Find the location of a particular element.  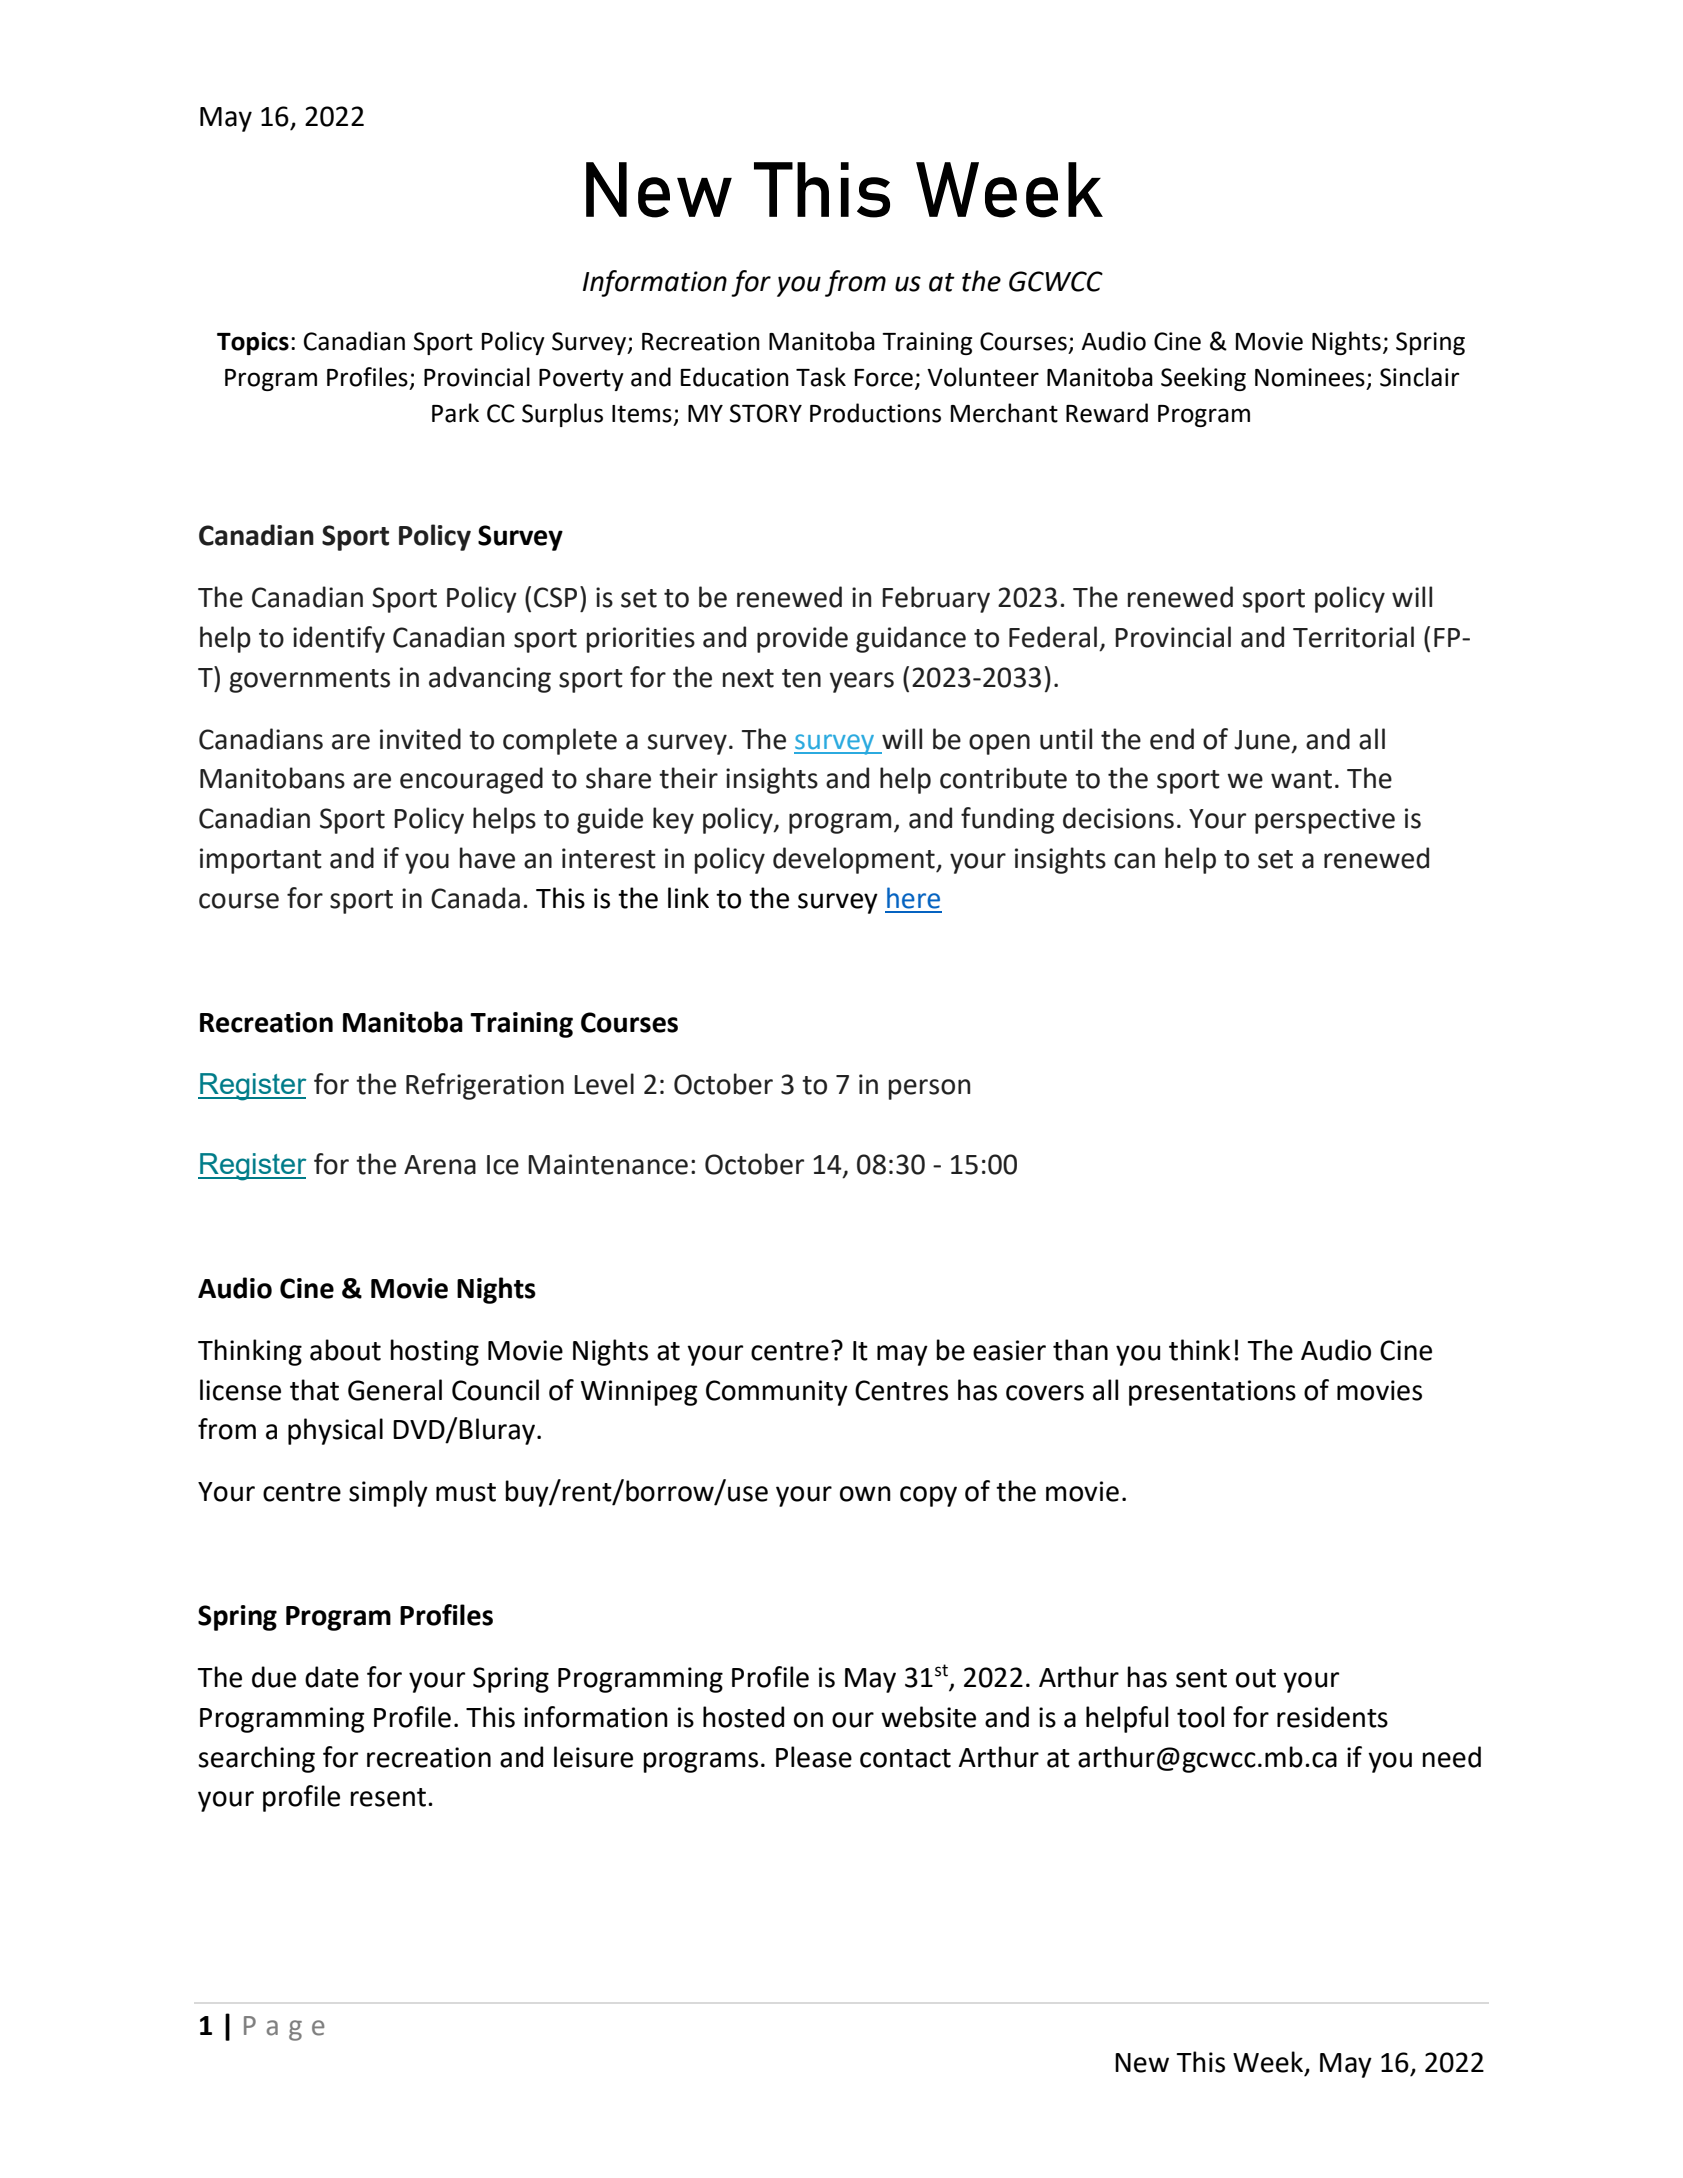

Please is located at coordinates (814, 1757).
